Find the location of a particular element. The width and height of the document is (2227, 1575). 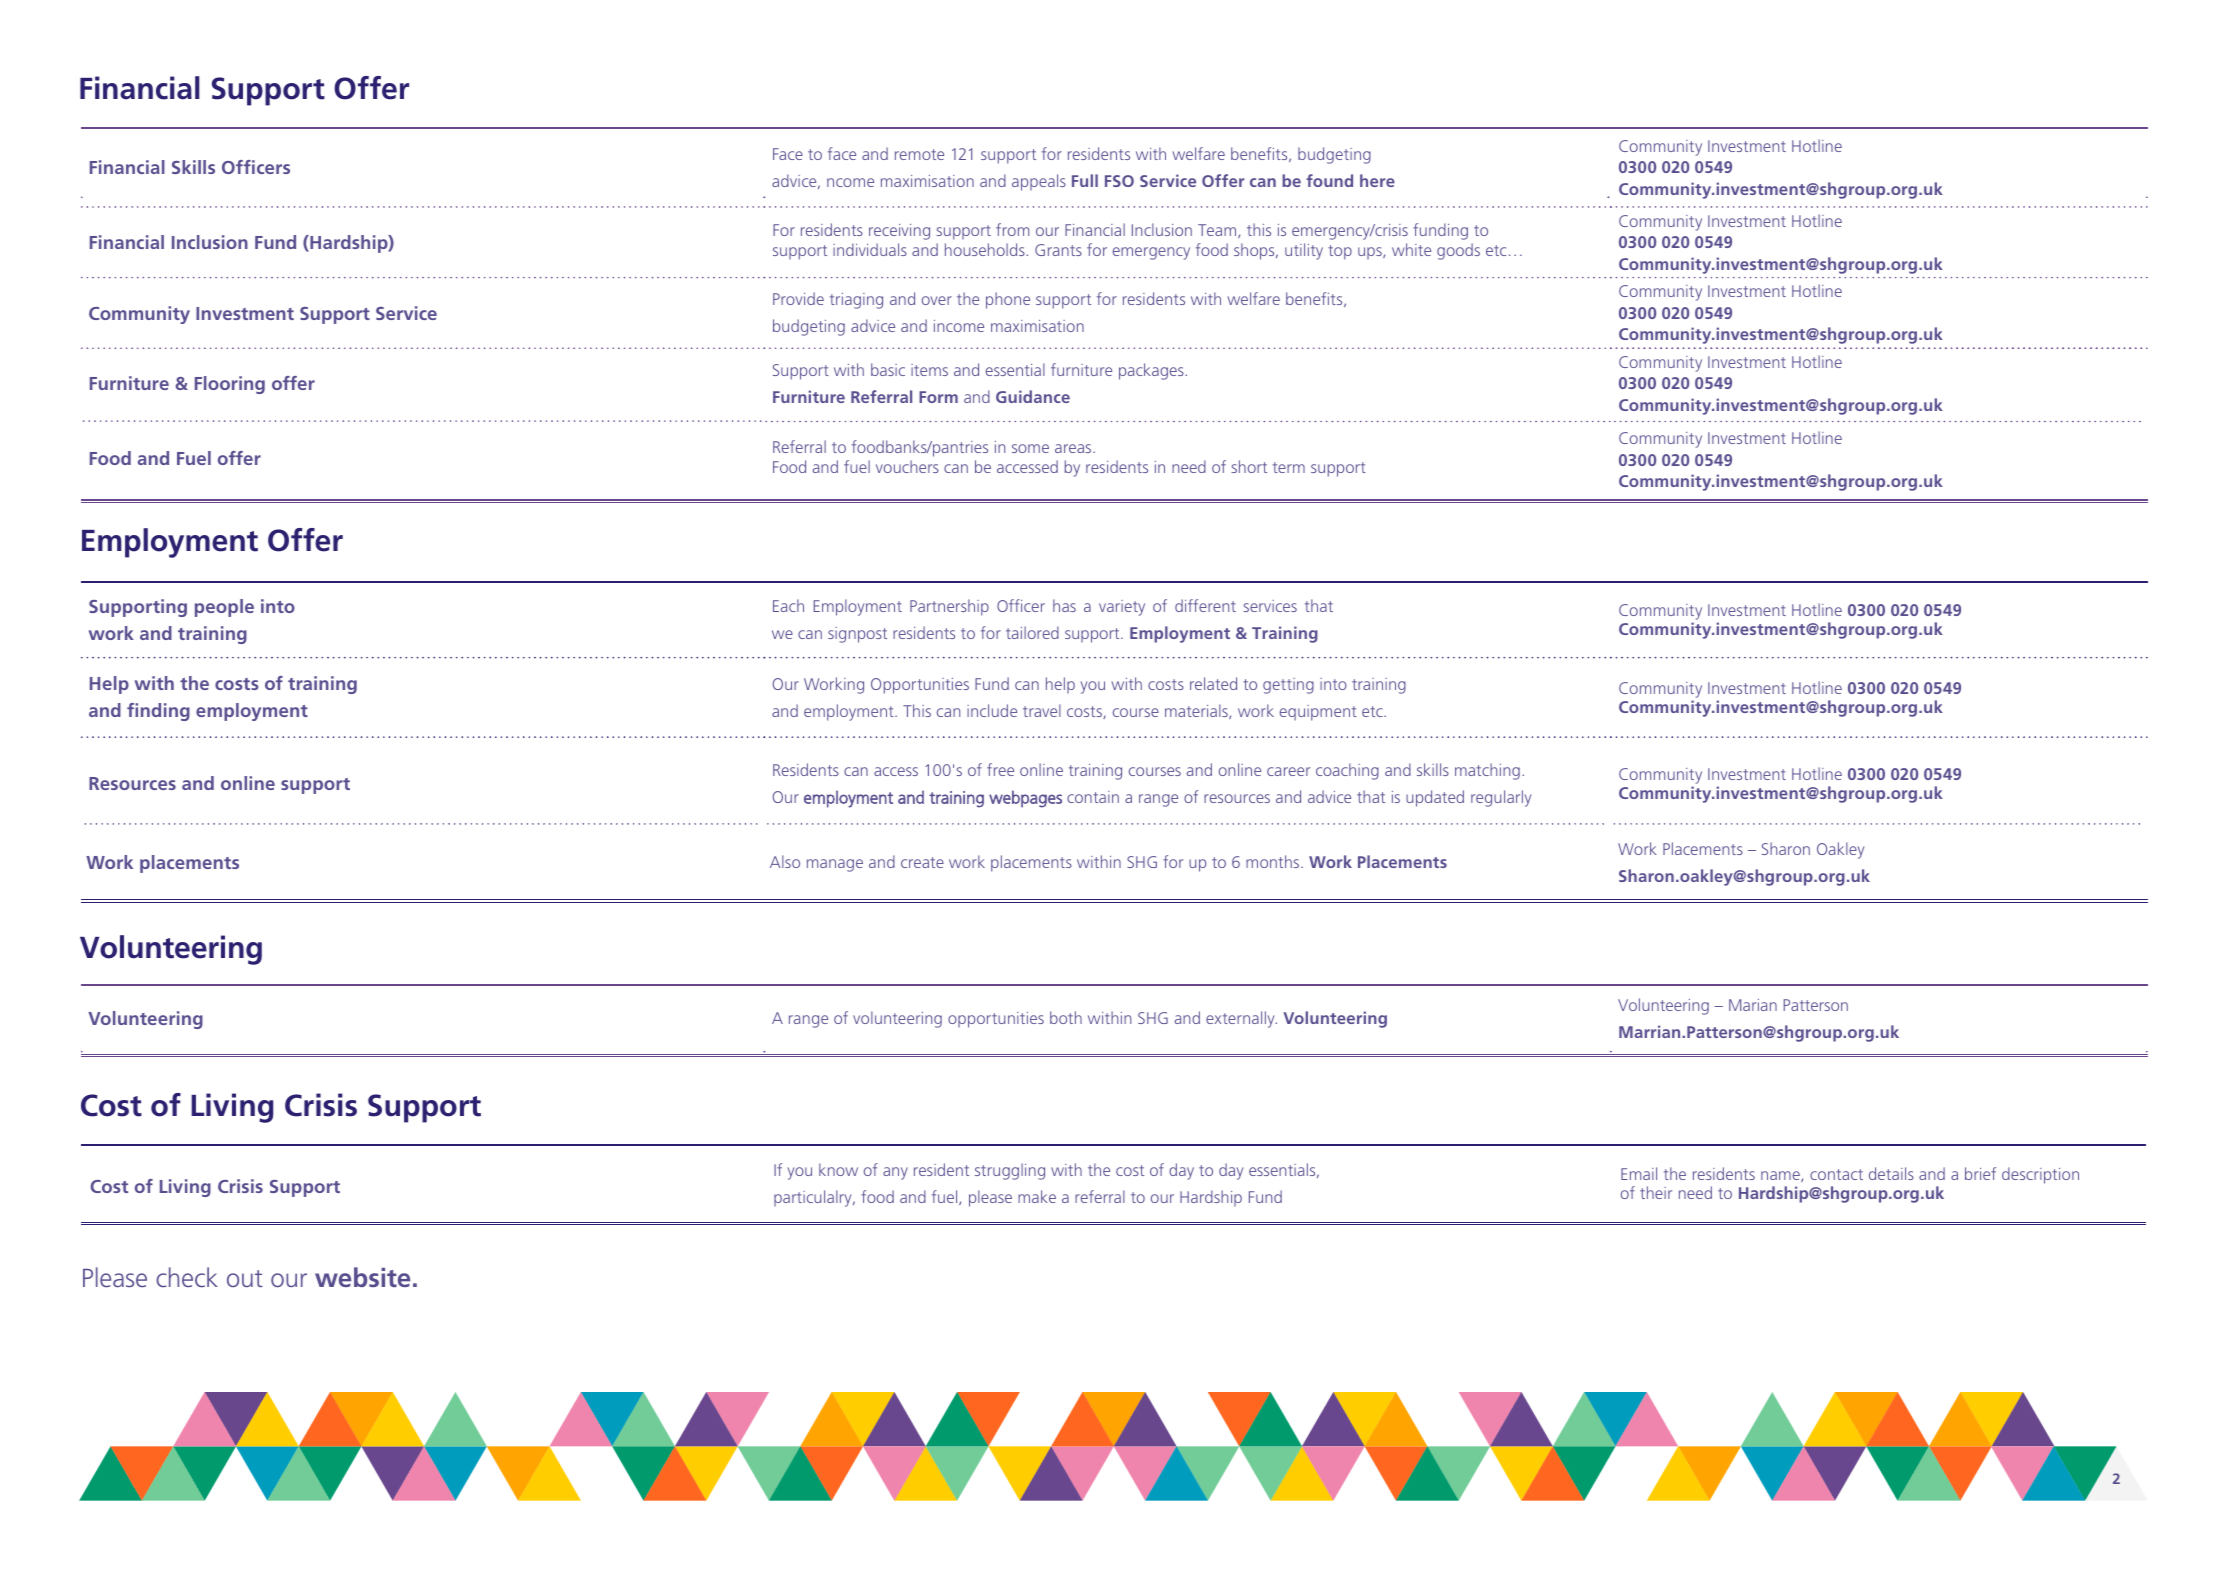

areas is located at coordinates (1074, 448).
